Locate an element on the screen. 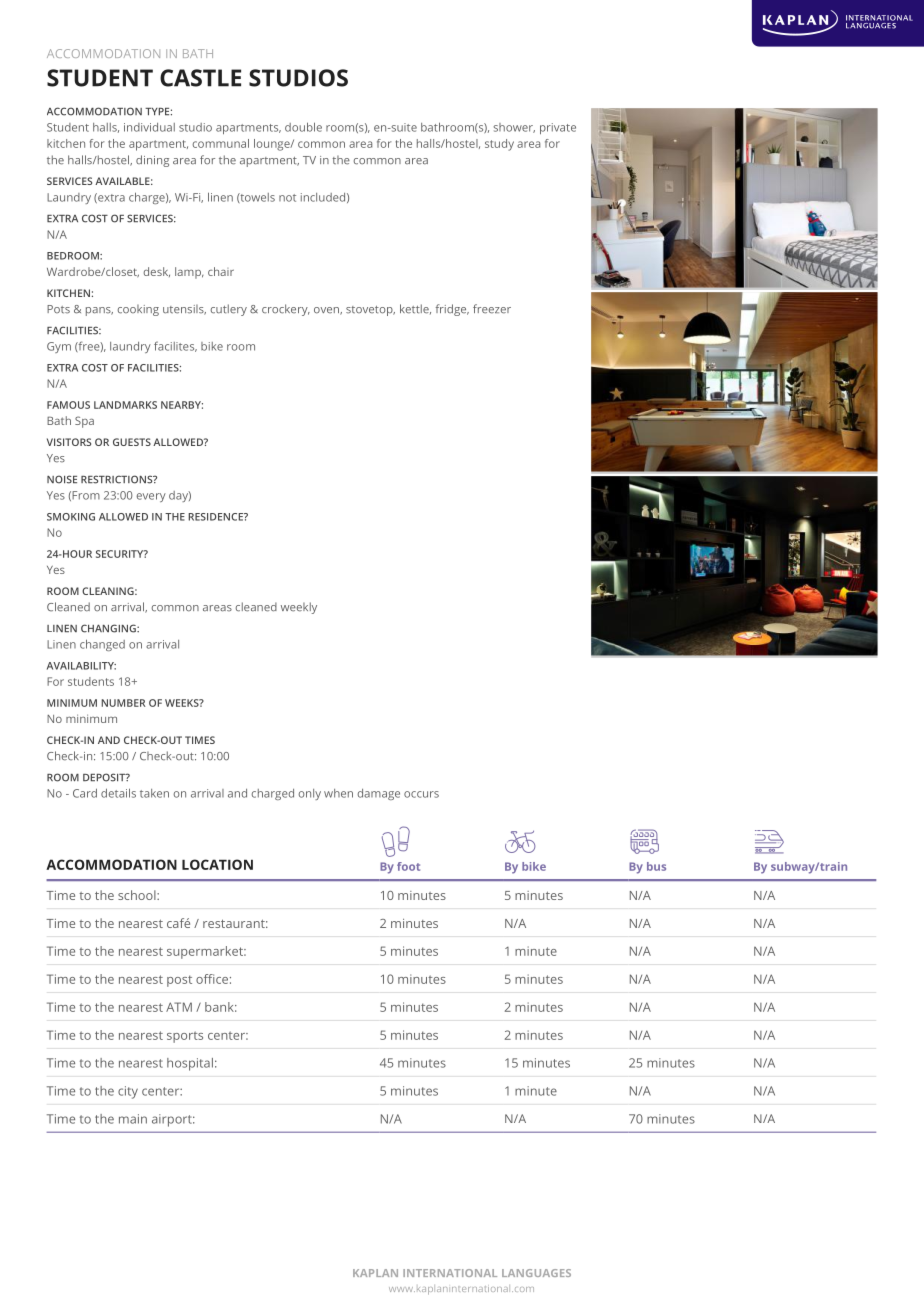 The image size is (924, 1308). private is located at coordinates (558, 128).
